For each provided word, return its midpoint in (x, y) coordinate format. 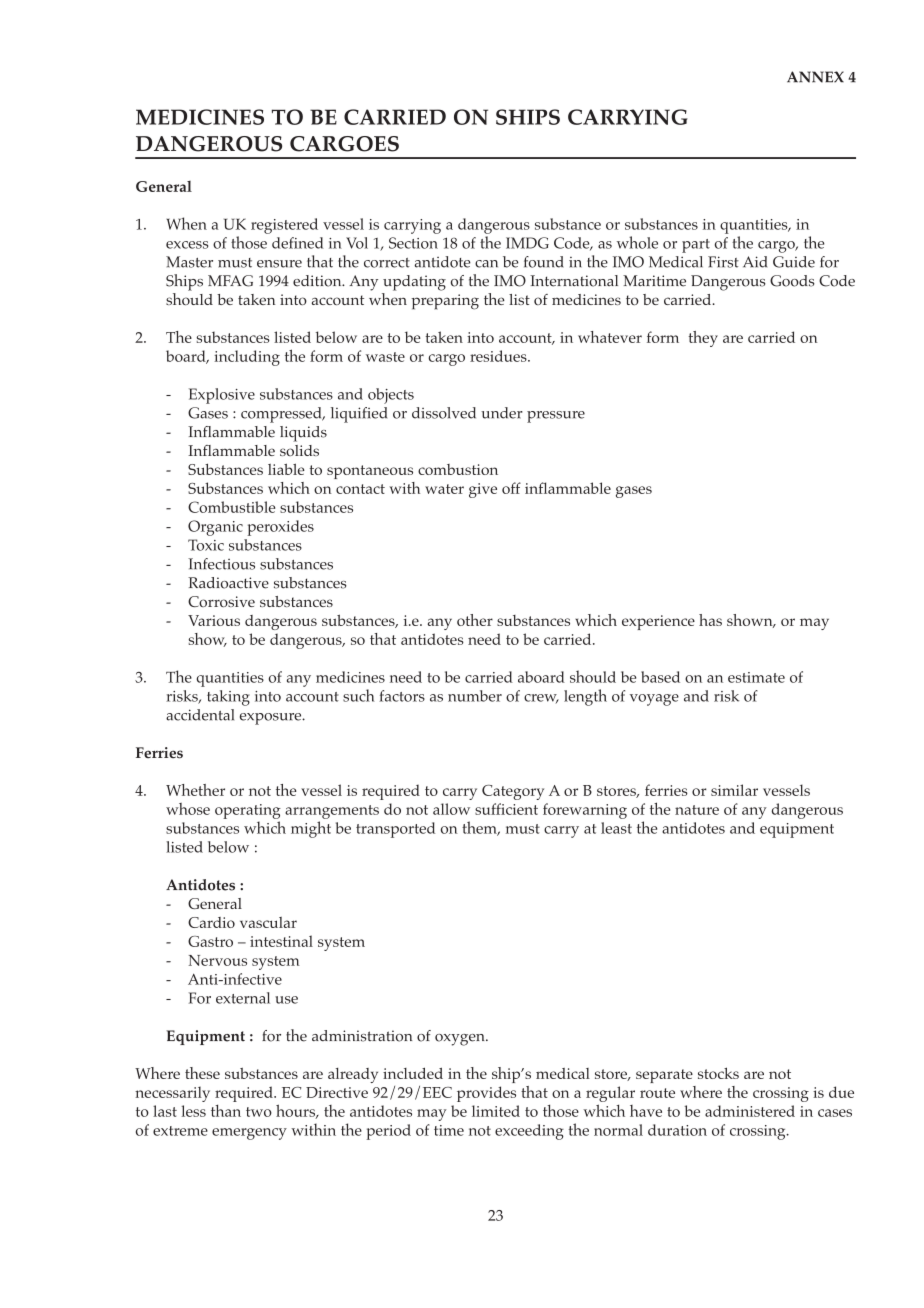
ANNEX (815, 77)
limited (496, 1111)
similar (734, 790)
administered (750, 1111)
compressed (282, 415)
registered (284, 226)
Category (513, 792)
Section (413, 243)
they (703, 339)
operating (248, 811)
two (259, 1112)
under (502, 413)
